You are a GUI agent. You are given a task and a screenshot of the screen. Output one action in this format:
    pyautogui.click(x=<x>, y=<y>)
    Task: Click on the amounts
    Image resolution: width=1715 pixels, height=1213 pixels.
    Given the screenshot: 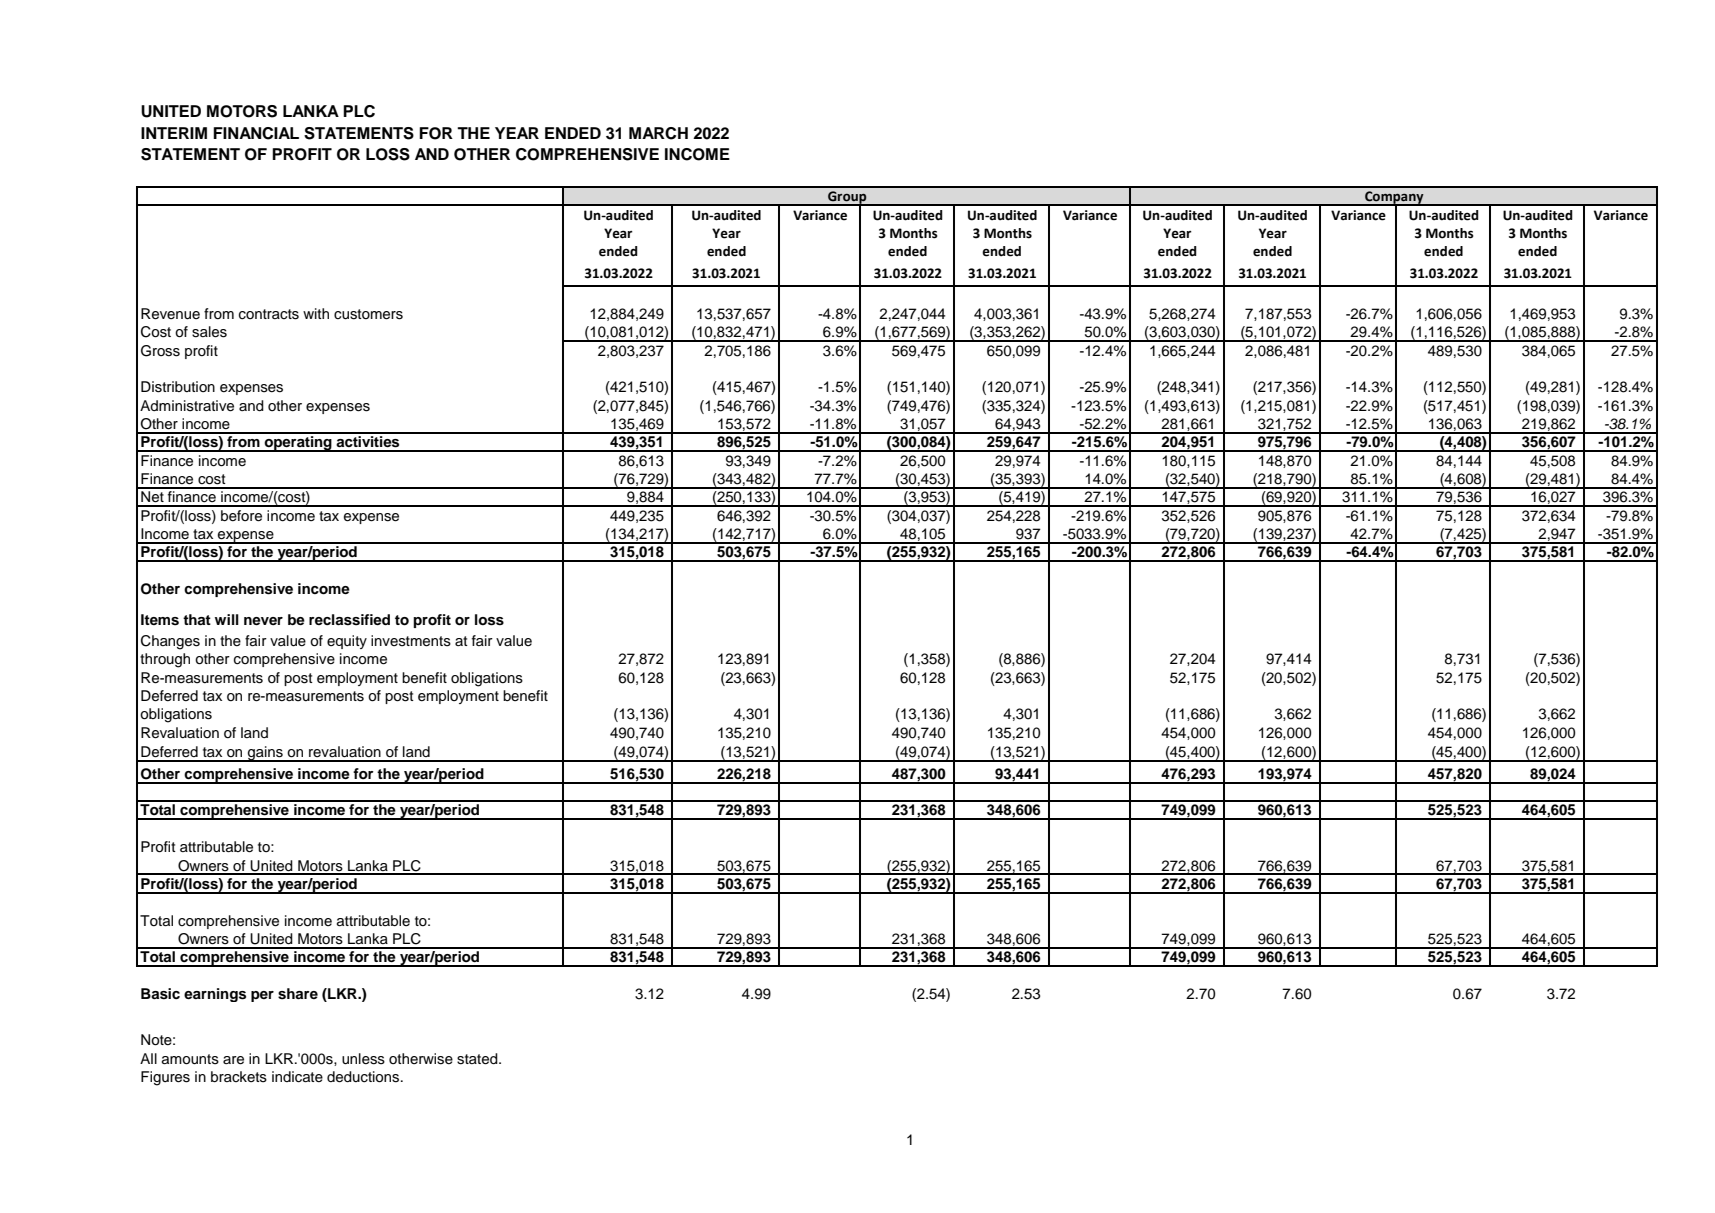 What is the action you would take?
    pyautogui.click(x=190, y=1059)
